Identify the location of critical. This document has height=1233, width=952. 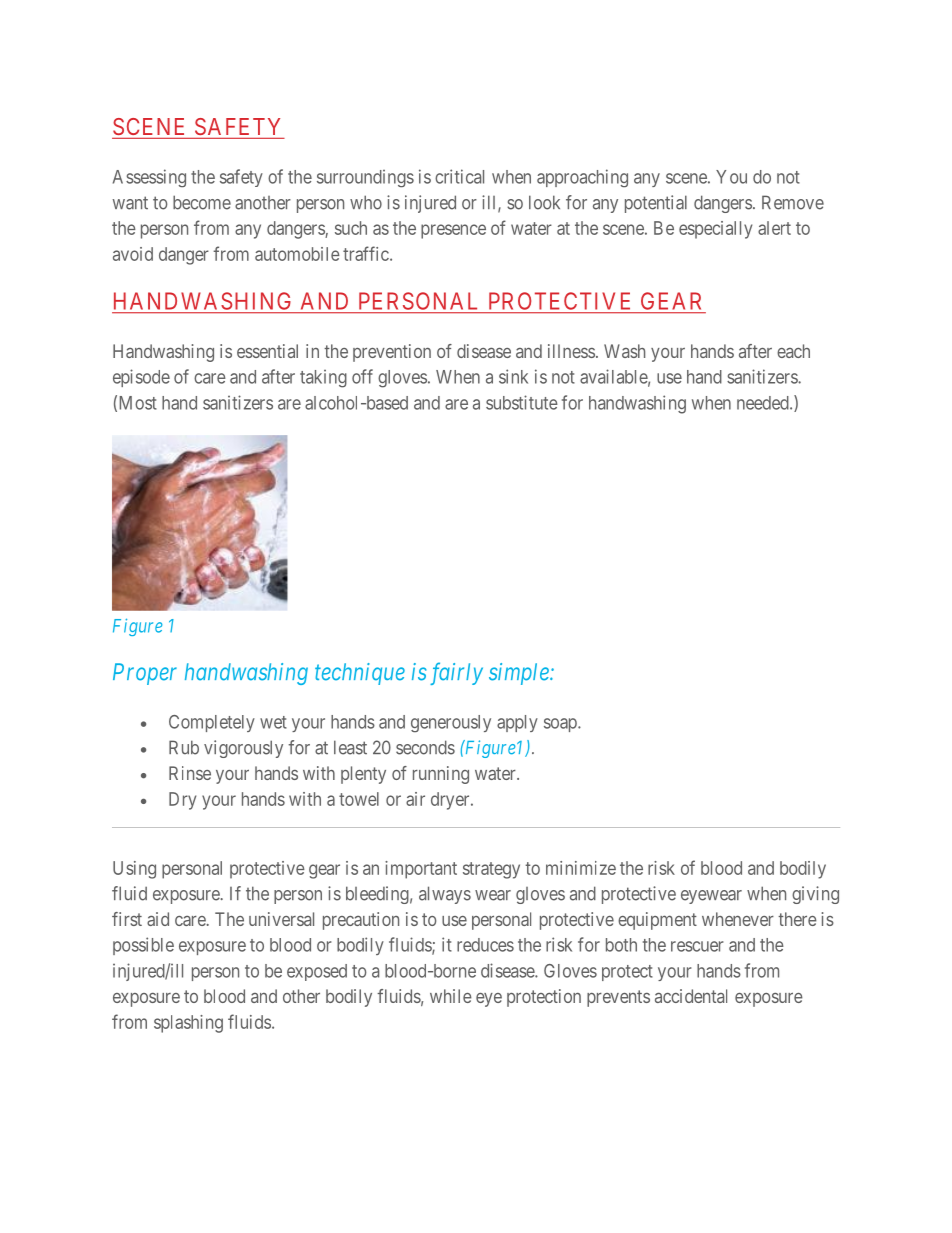
(459, 176).
